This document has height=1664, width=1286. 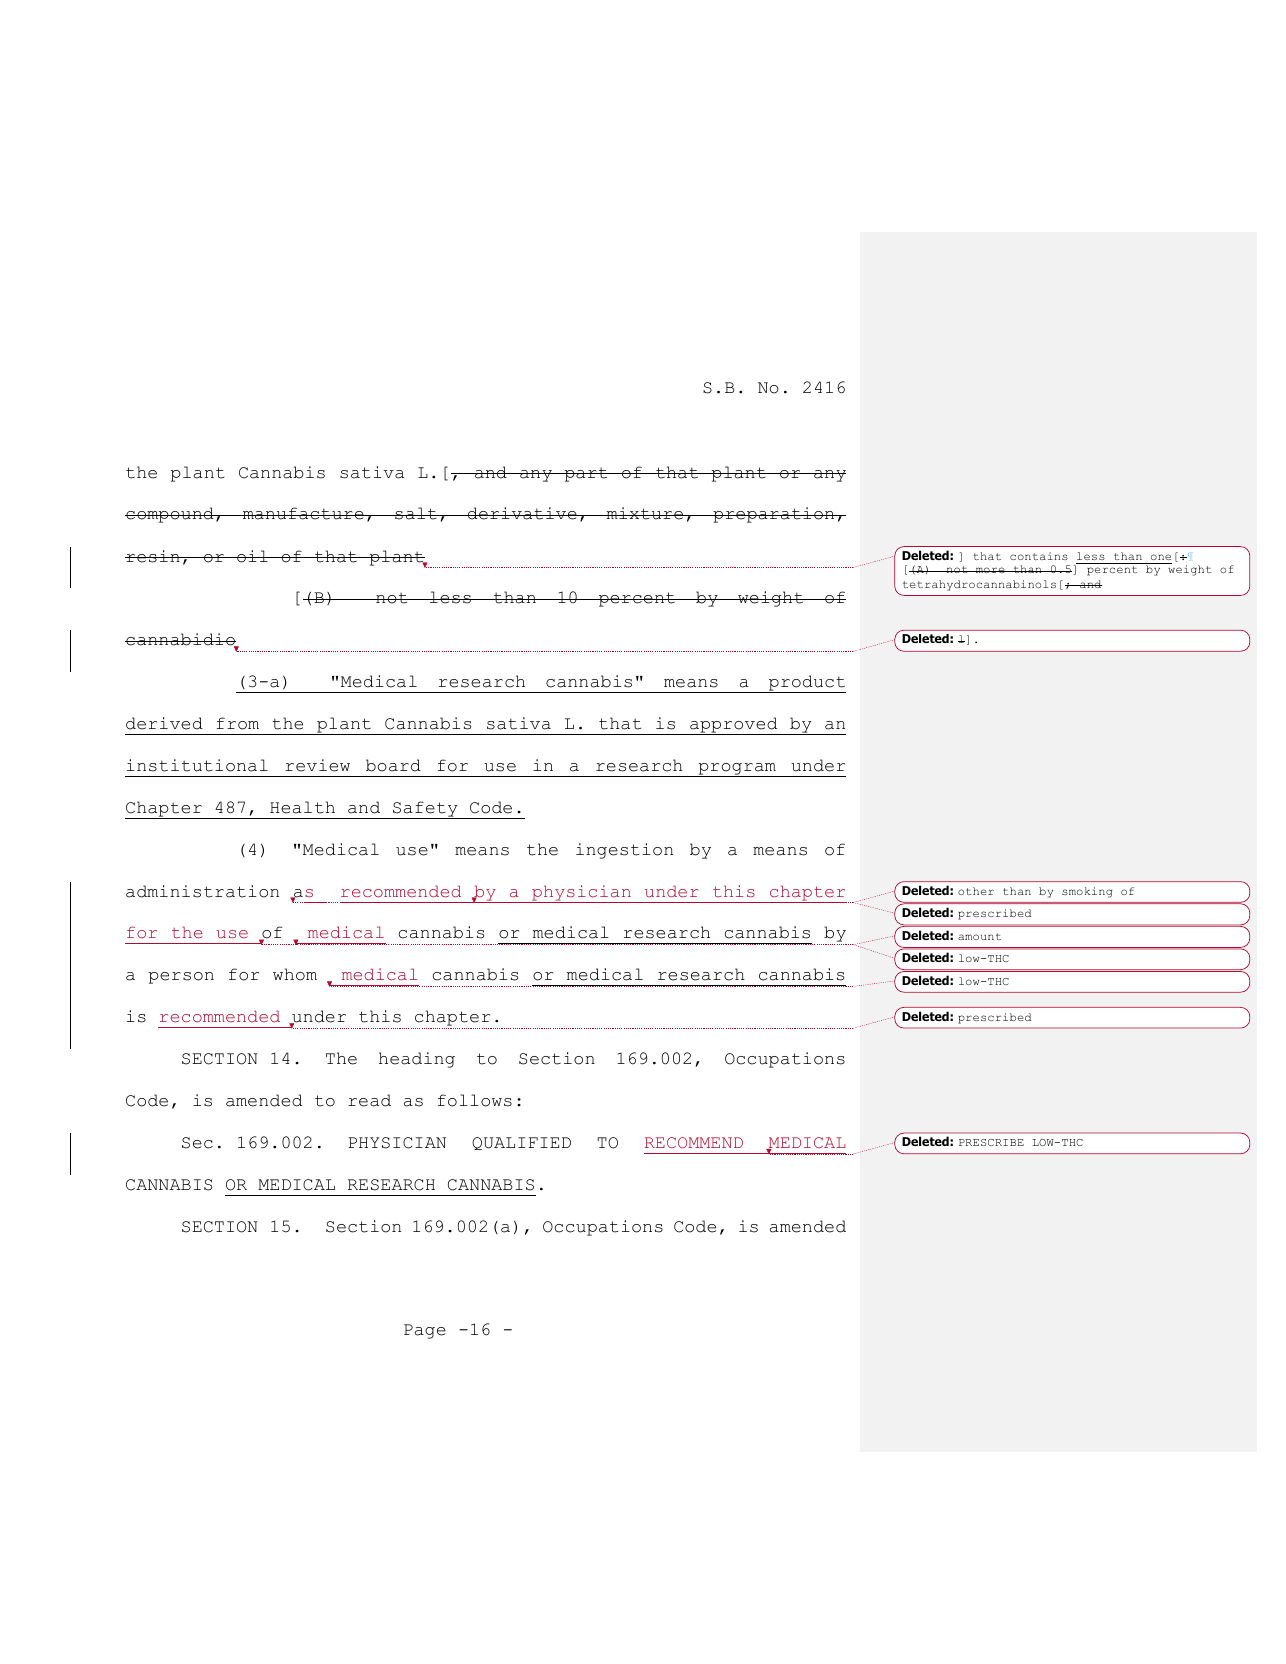 I want to click on Page, so click(x=425, y=1331).
